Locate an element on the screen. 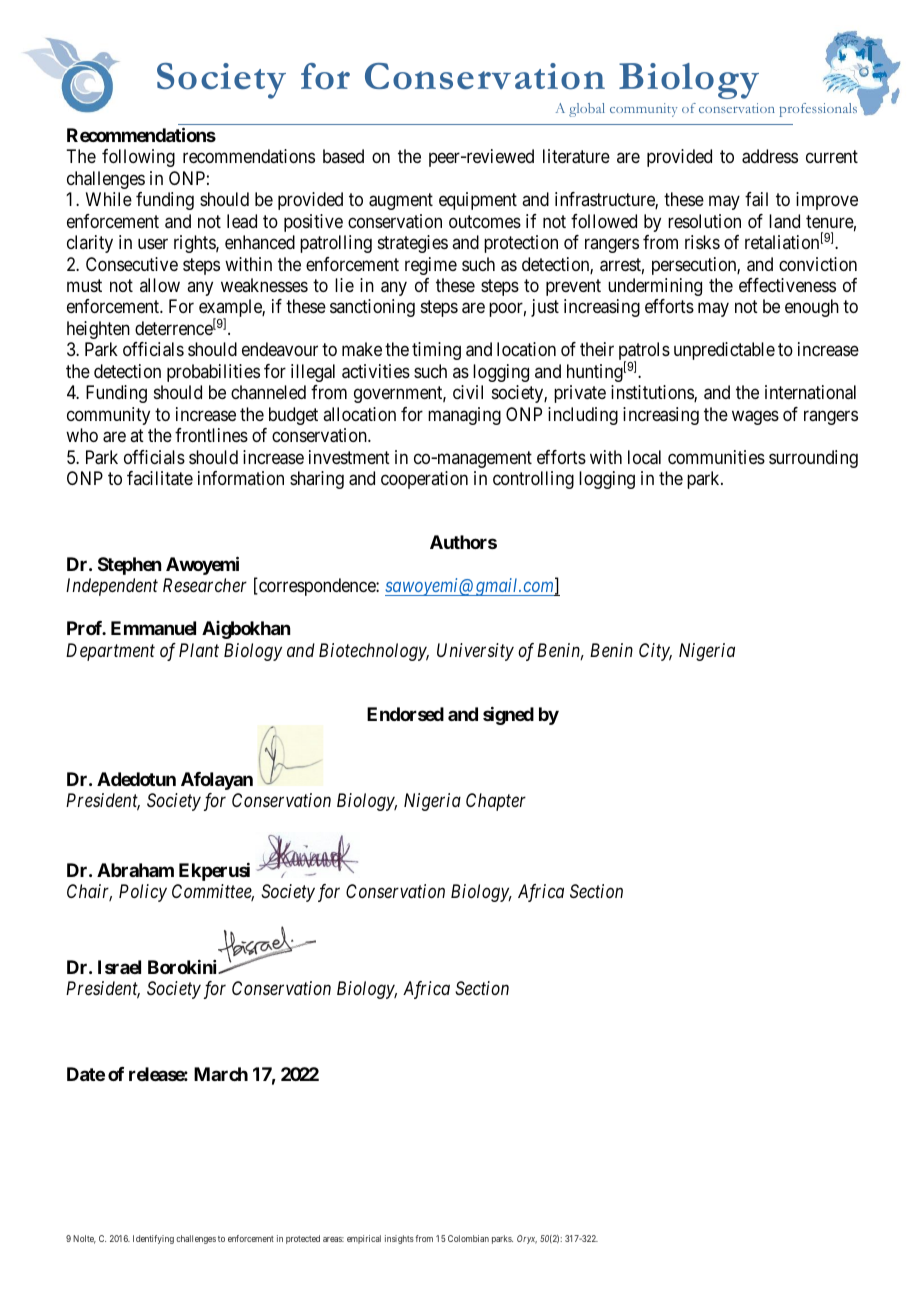 The image size is (924, 1308). Israel is located at coordinates (119, 967).
